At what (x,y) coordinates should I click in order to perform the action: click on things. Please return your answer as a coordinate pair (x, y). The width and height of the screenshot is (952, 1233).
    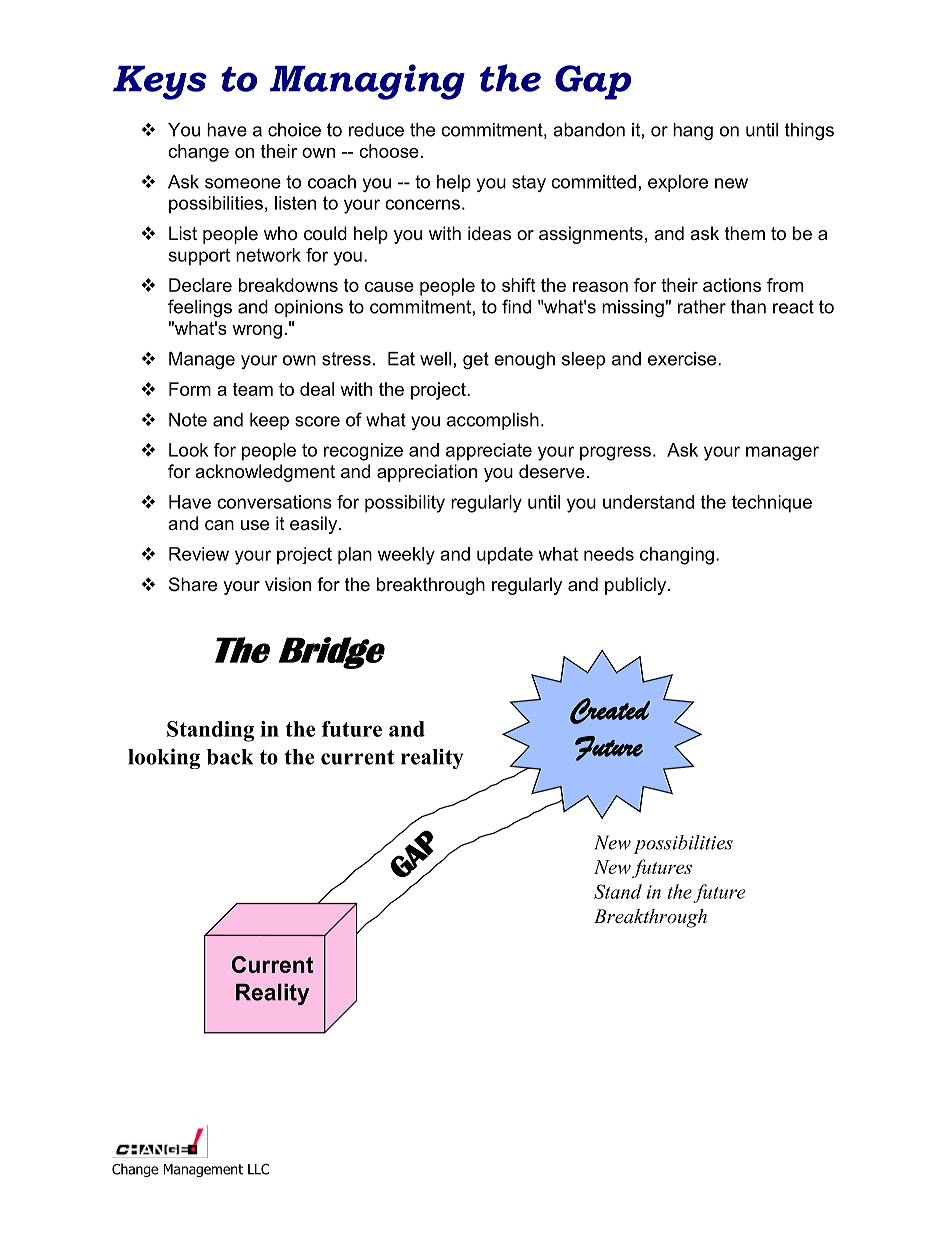
    Looking at the image, I should click on (809, 131).
